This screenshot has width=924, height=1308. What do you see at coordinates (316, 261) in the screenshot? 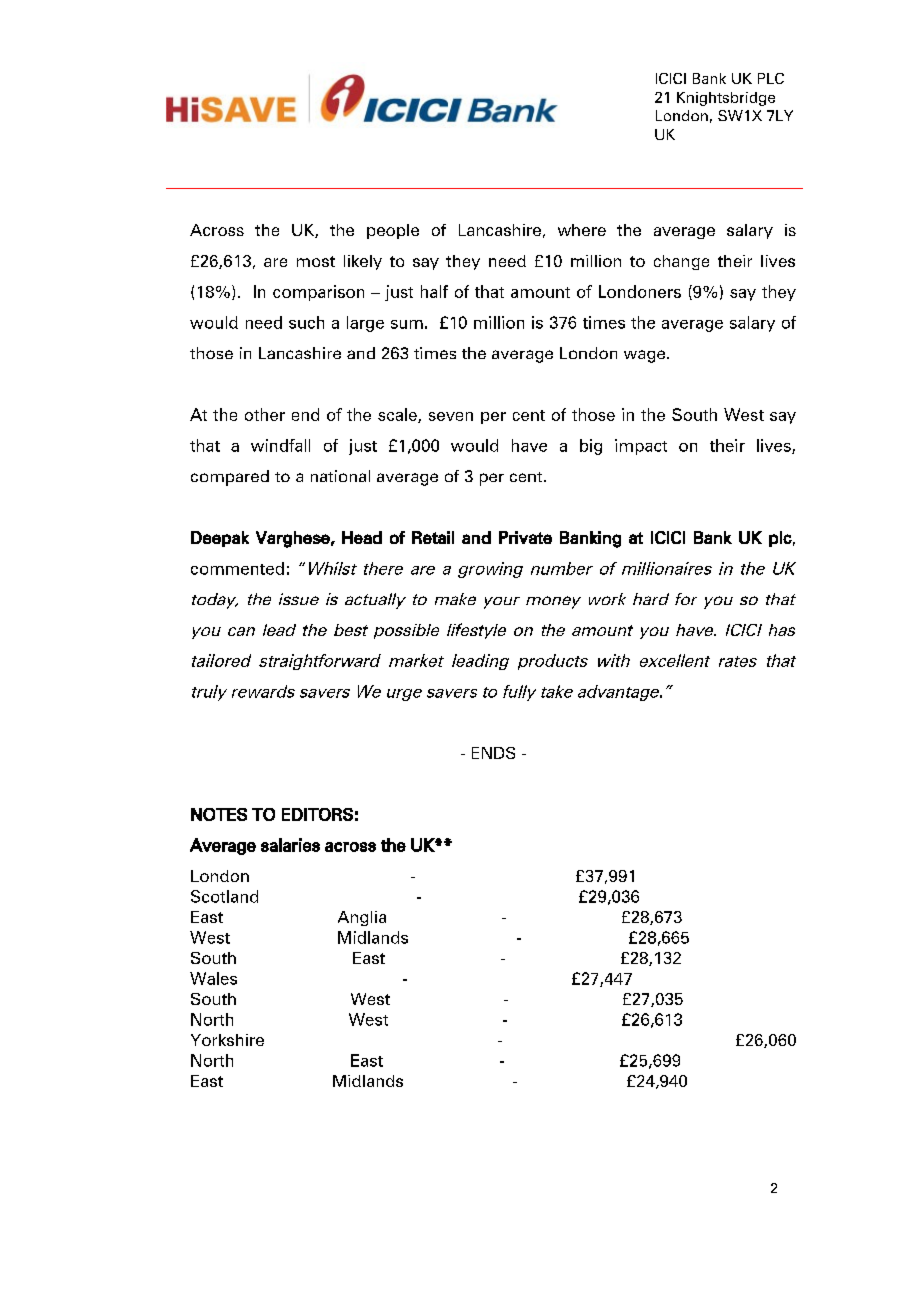
I see `most` at bounding box center [316, 261].
